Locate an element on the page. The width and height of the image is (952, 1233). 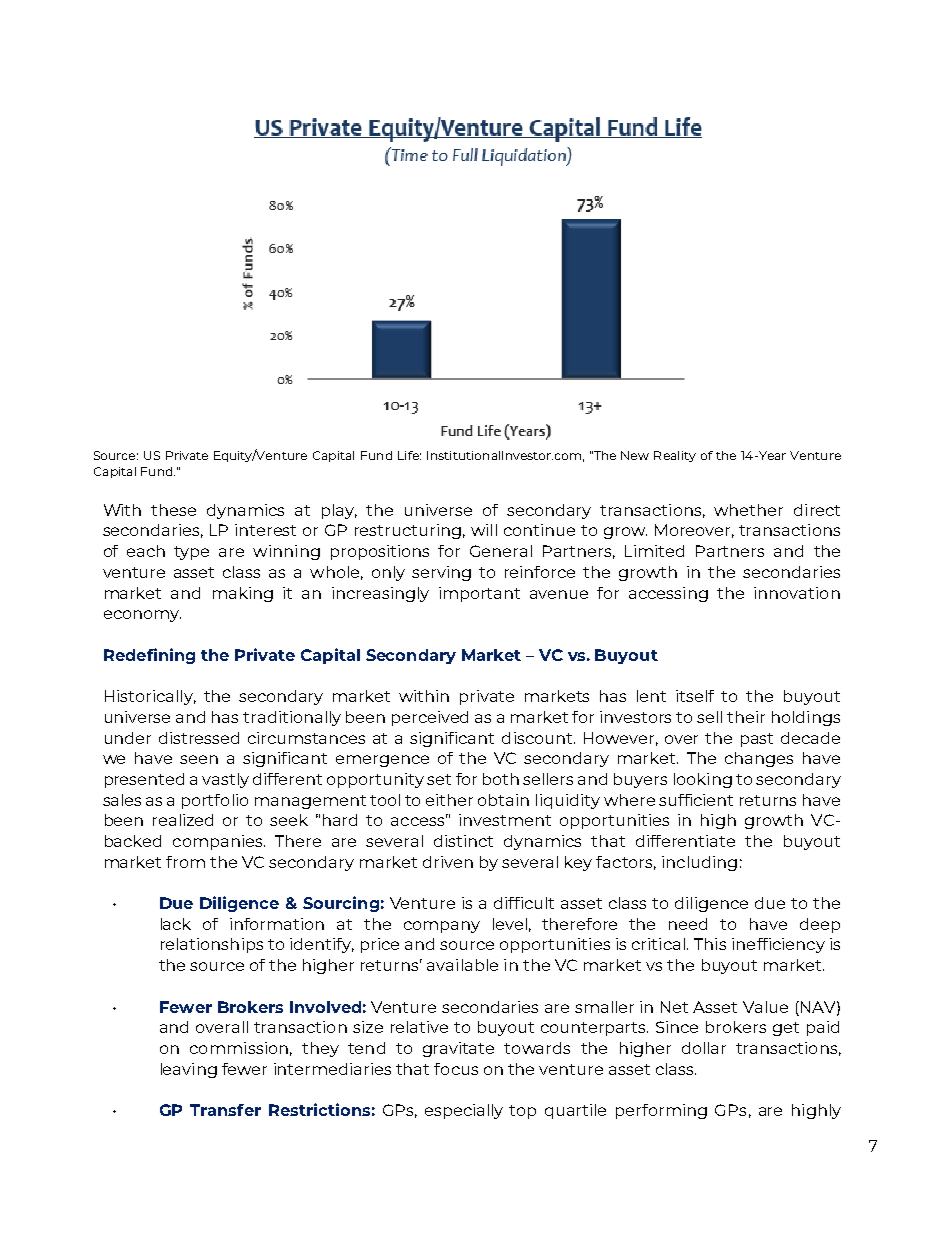
especially is located at coordinates (464, 1111).
